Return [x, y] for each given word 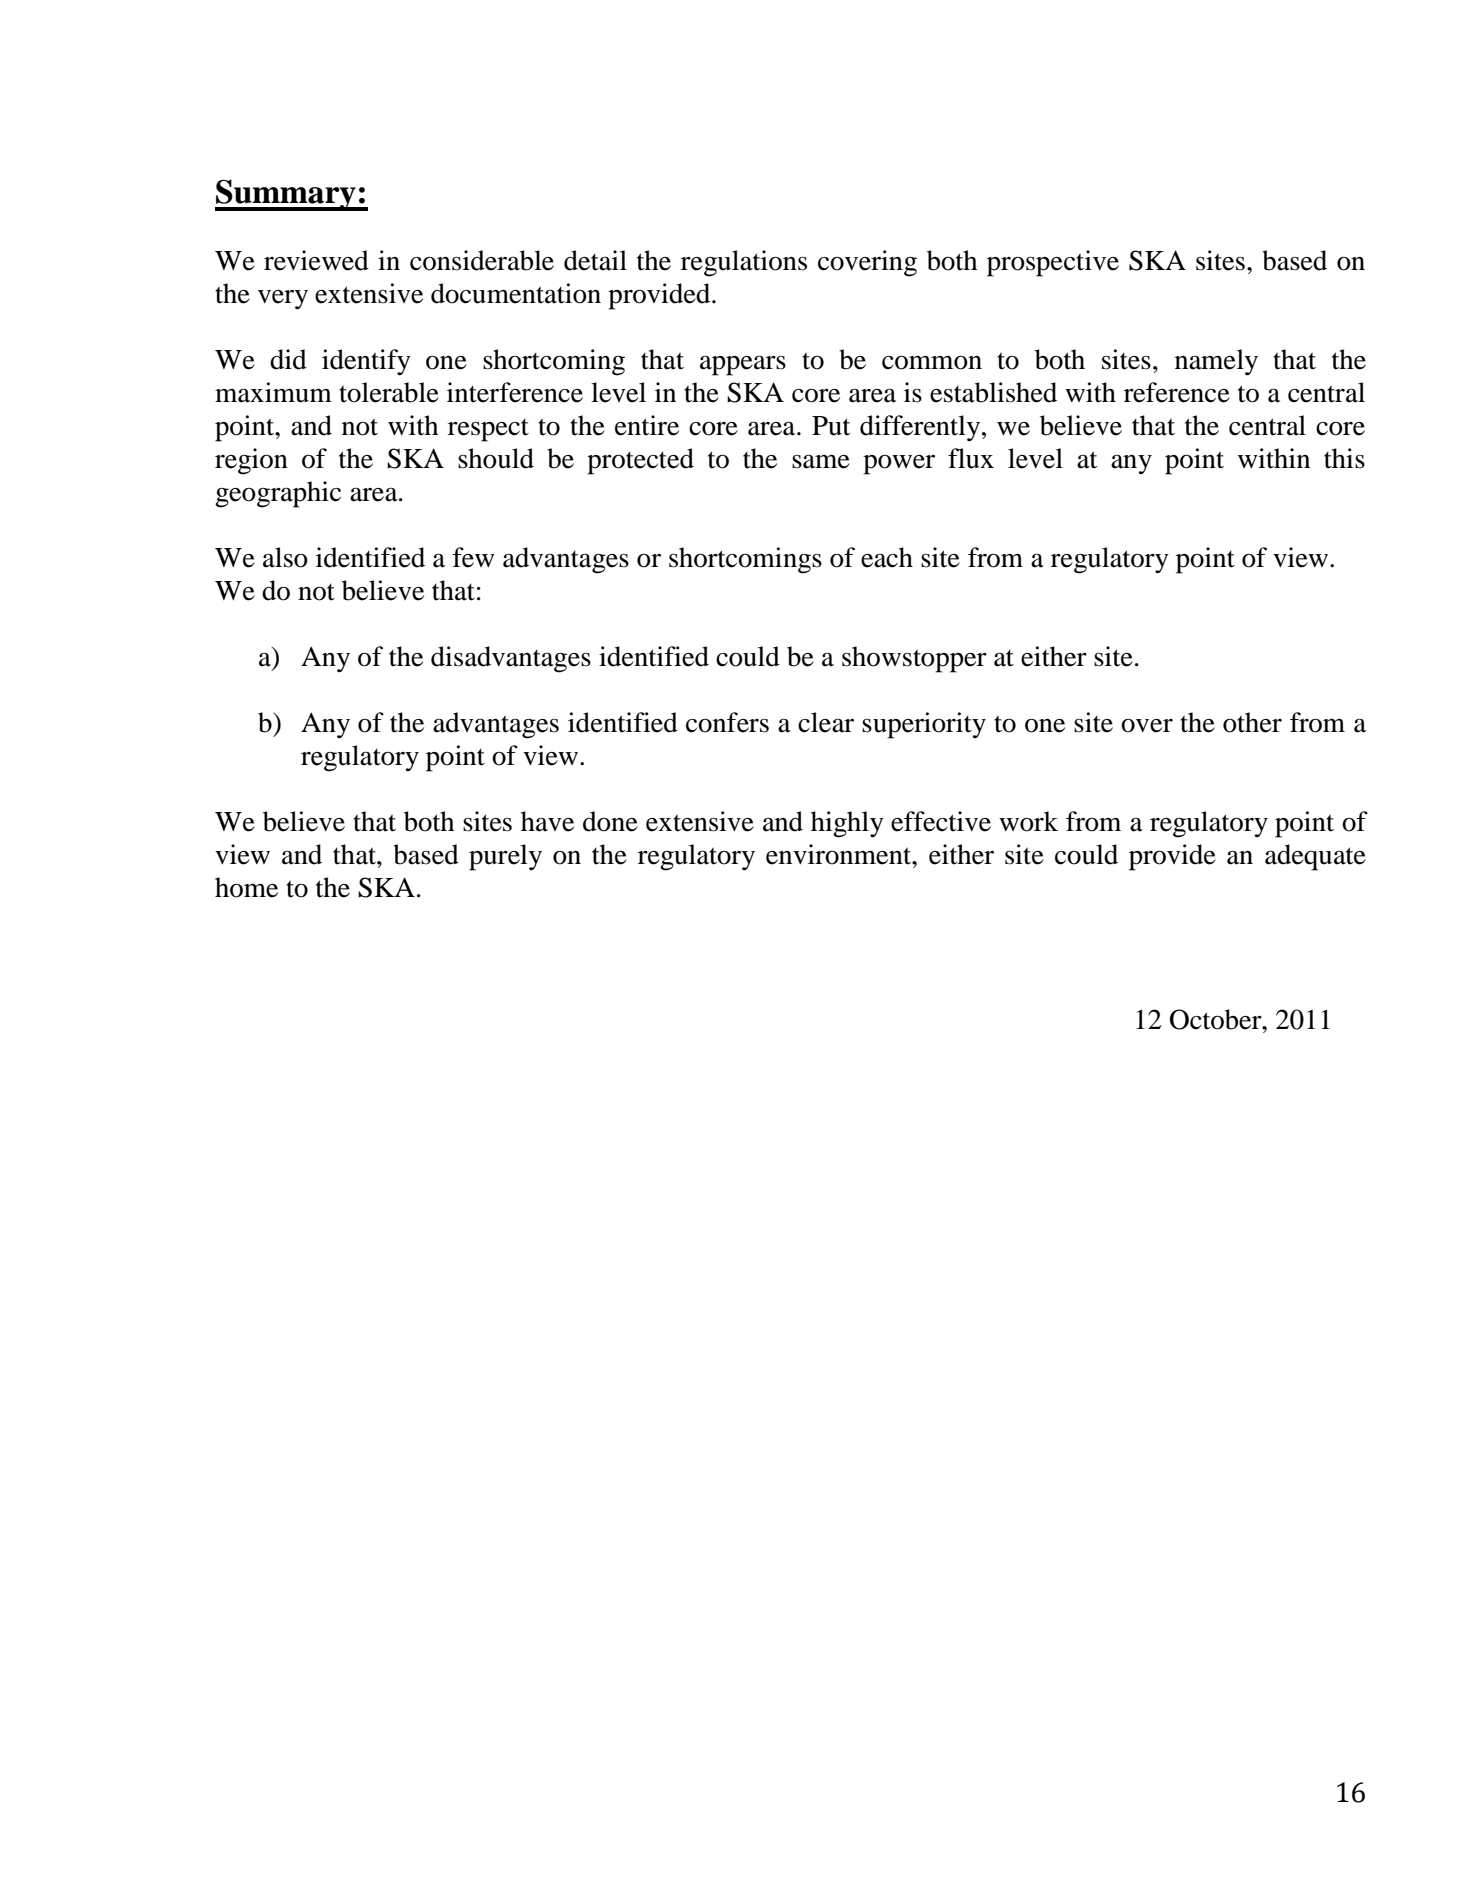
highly [847, 824]
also [285, 557]
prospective [1053, 263]
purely [505, 857]
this [1344, 458]
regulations [744, 263]
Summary [286, 195]
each [887, 557]
